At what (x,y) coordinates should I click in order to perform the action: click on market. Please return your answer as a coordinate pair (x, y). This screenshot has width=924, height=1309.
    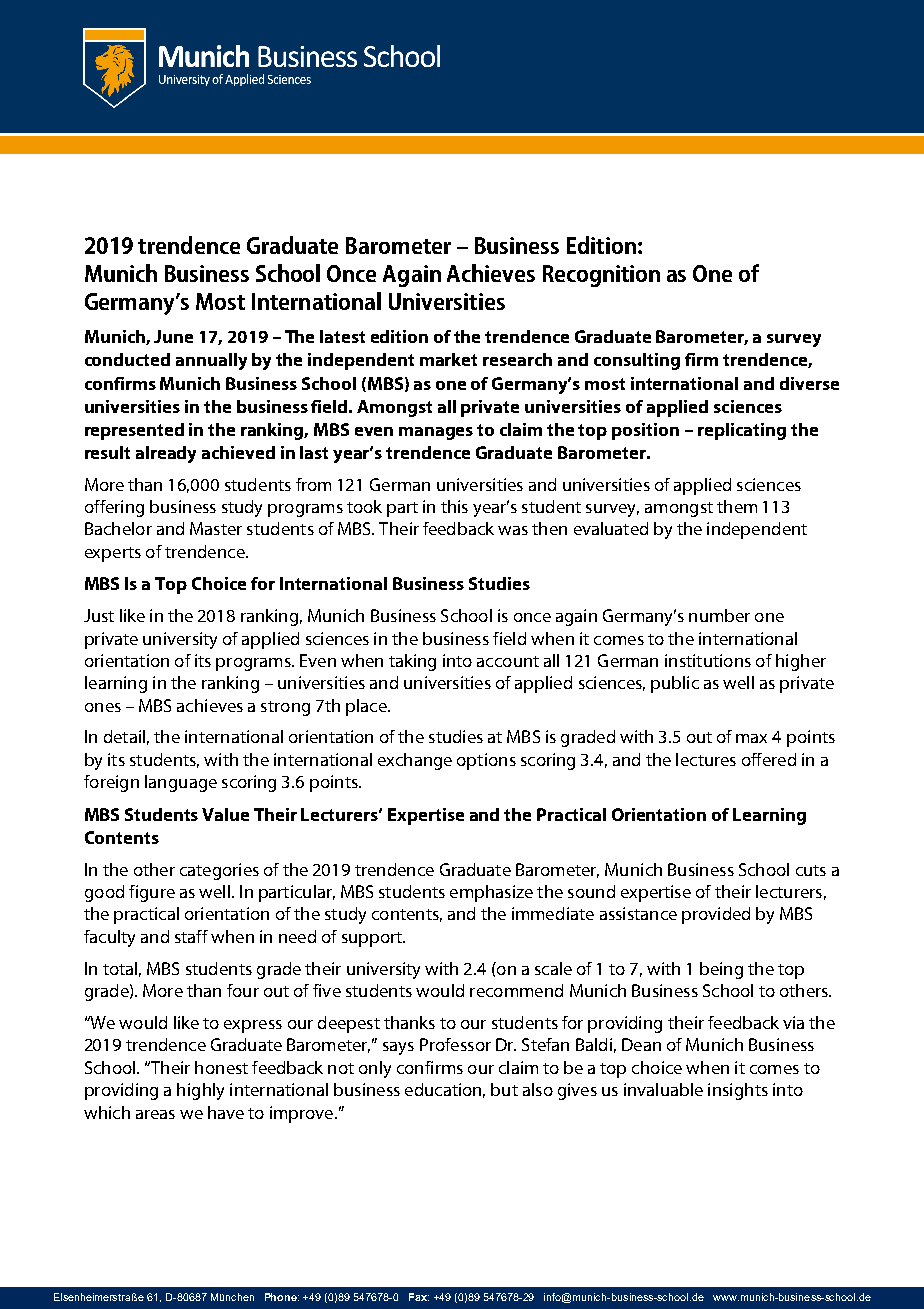
    Looking at the image, I should click on (448, 359).
